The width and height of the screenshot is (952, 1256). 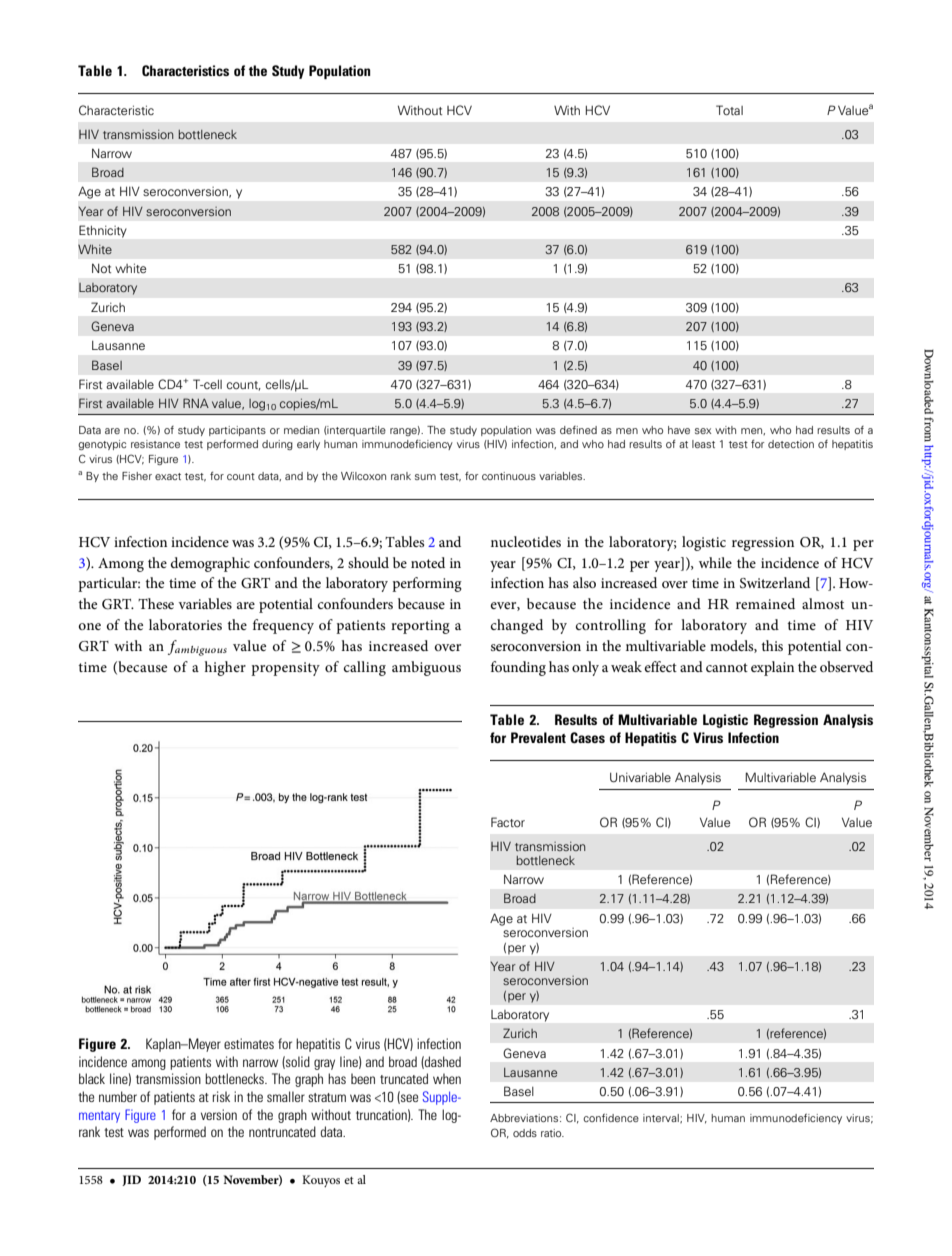 What do you see at coordinates (420, 627) in the screenshot?
I see `reporting` at bounding box center [420, 627].
